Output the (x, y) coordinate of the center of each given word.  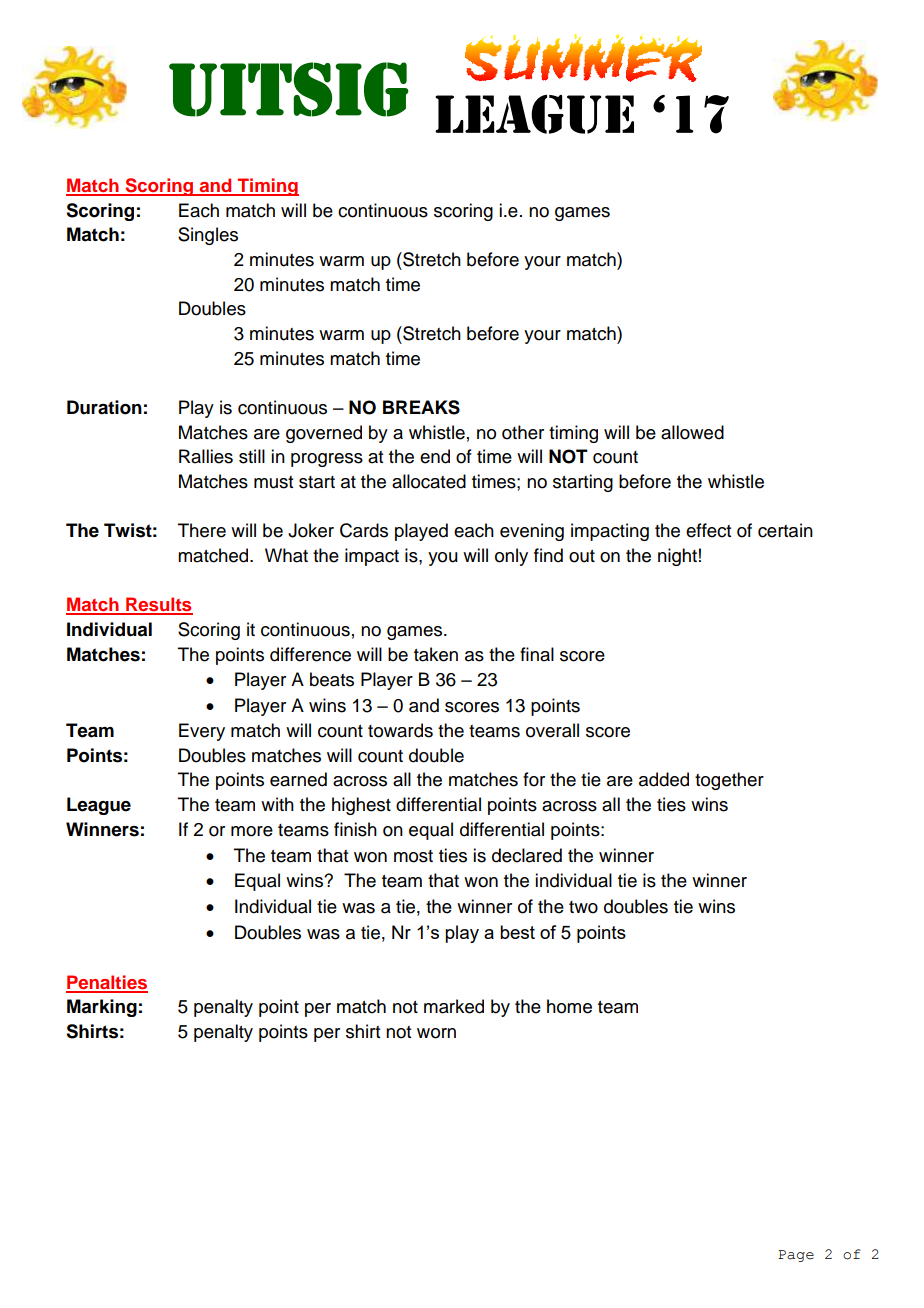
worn (436, 1033)
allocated (429, 481)
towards (400, 730)
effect (708, 530)
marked (454, 1006)
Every (202, 732)
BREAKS (421, 407)
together (729, 781)
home (569, 1006)
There (202, 530)
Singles (208, 236)
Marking (102, 1008)
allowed (692, 432)
